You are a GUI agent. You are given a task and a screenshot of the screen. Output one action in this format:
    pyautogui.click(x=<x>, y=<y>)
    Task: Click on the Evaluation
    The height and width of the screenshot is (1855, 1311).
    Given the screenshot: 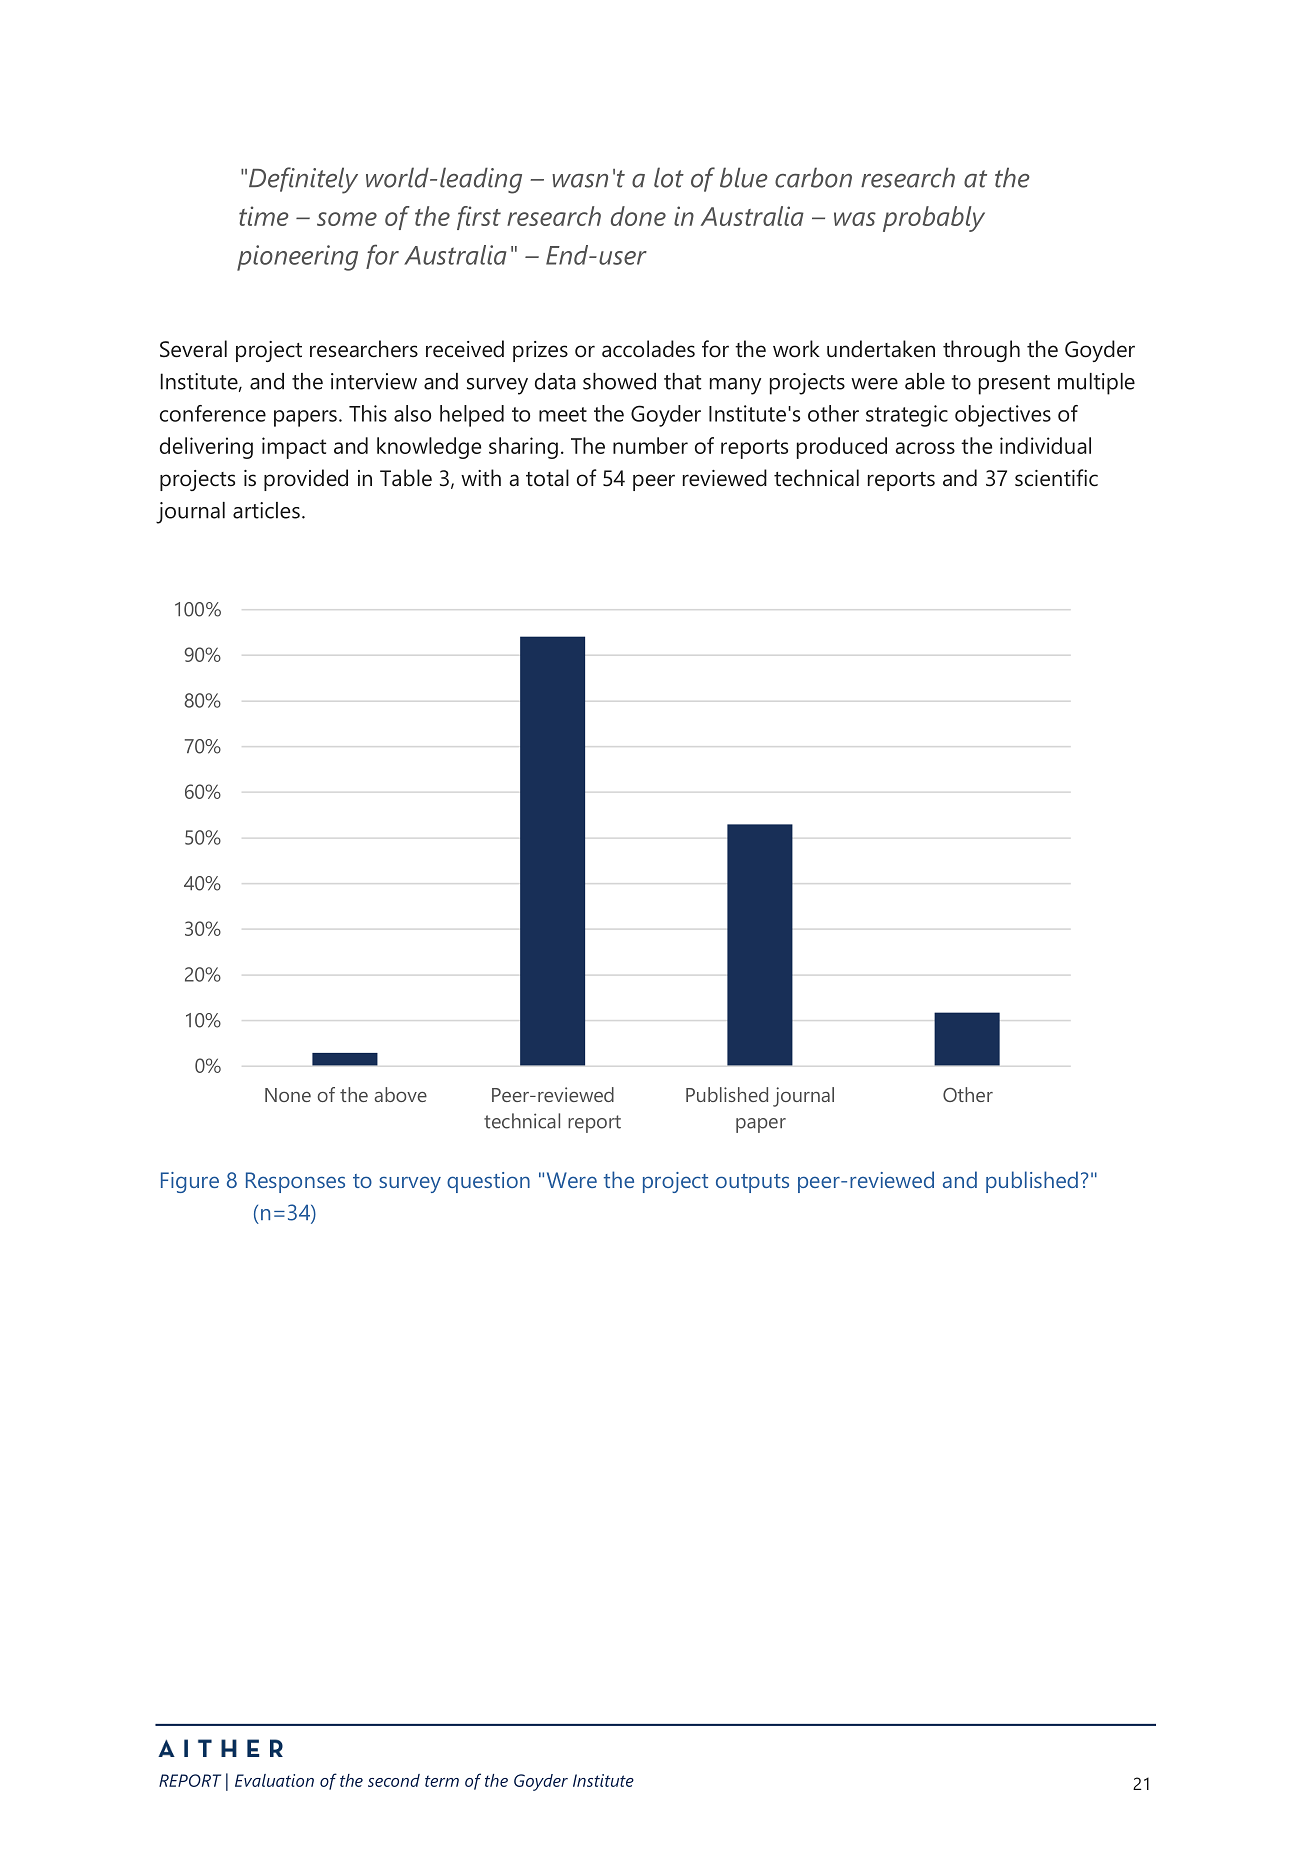 What is the action you would take?
    pyautogui.click(x=274, y=1780)
